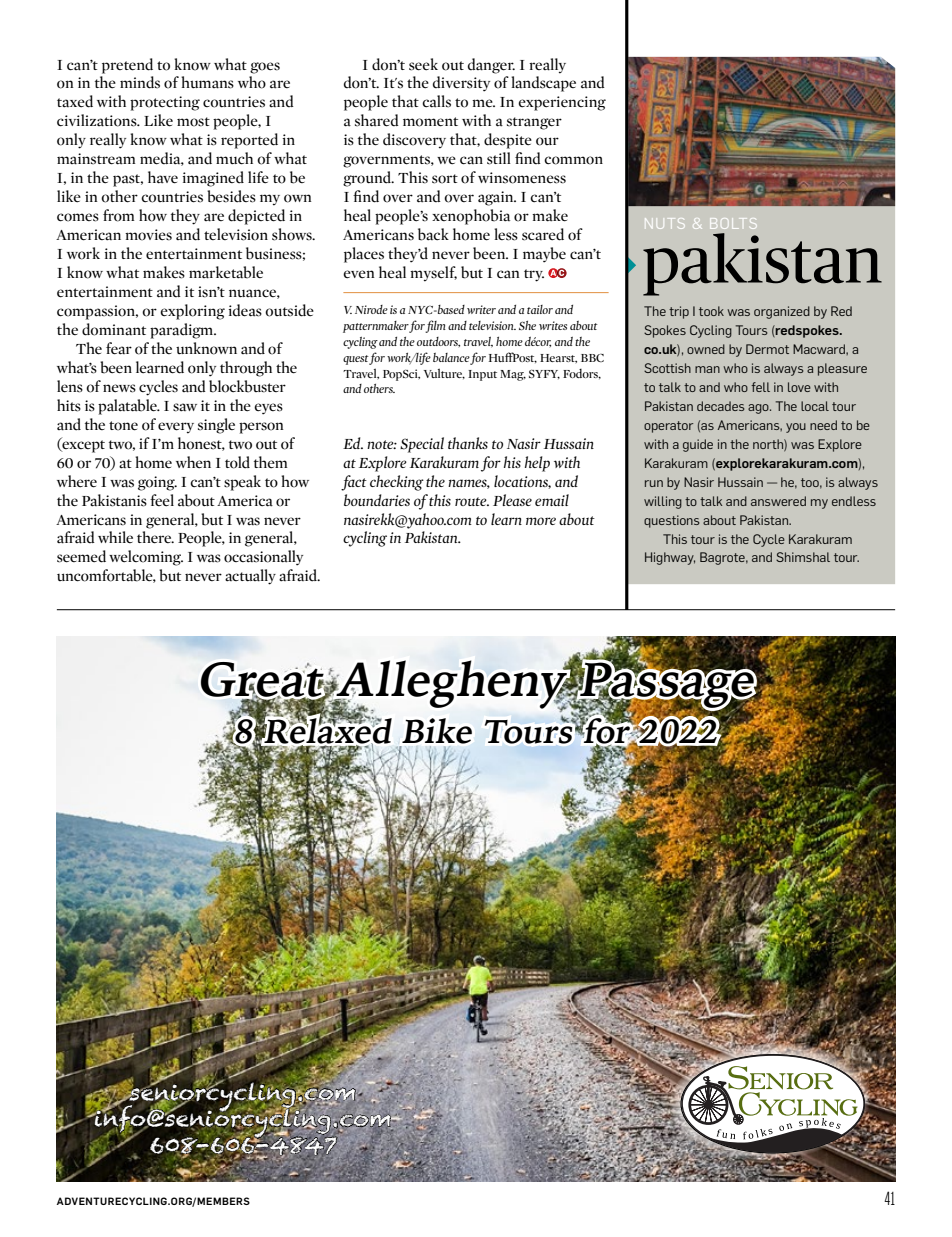 The width and height of the screenshot is (952, 1237). Describe the element at coordinates (445, 179) in the screenshot. I see `sort` at that location.
